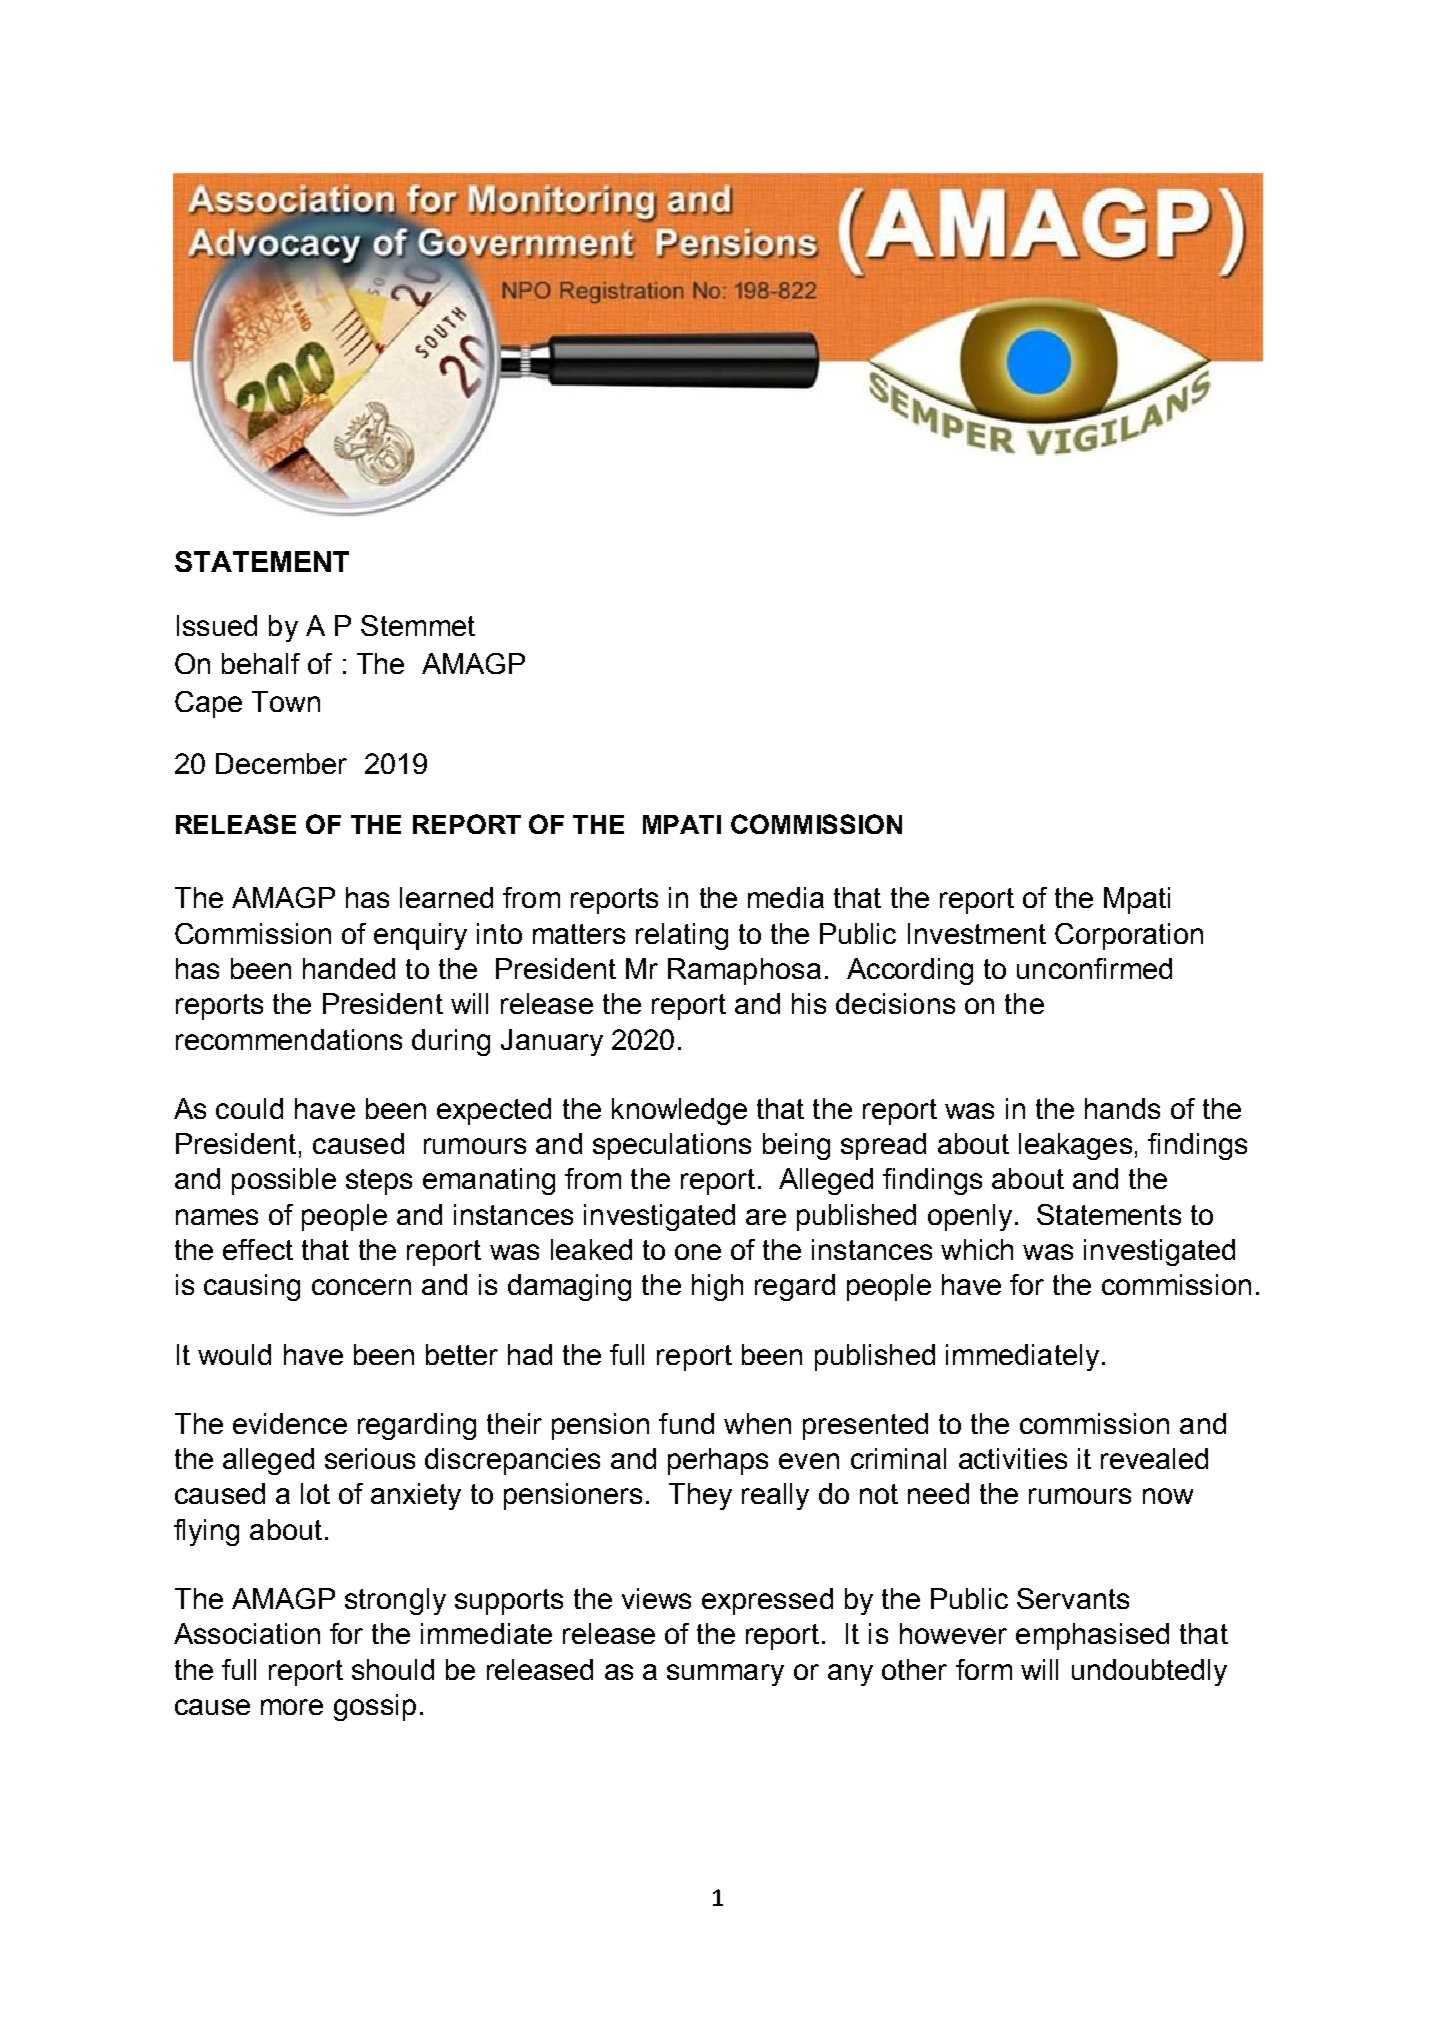 This page has height=2031, width=1436. Describe the element at coordinates (349, 968) in the page. I see `handed` at that location.
